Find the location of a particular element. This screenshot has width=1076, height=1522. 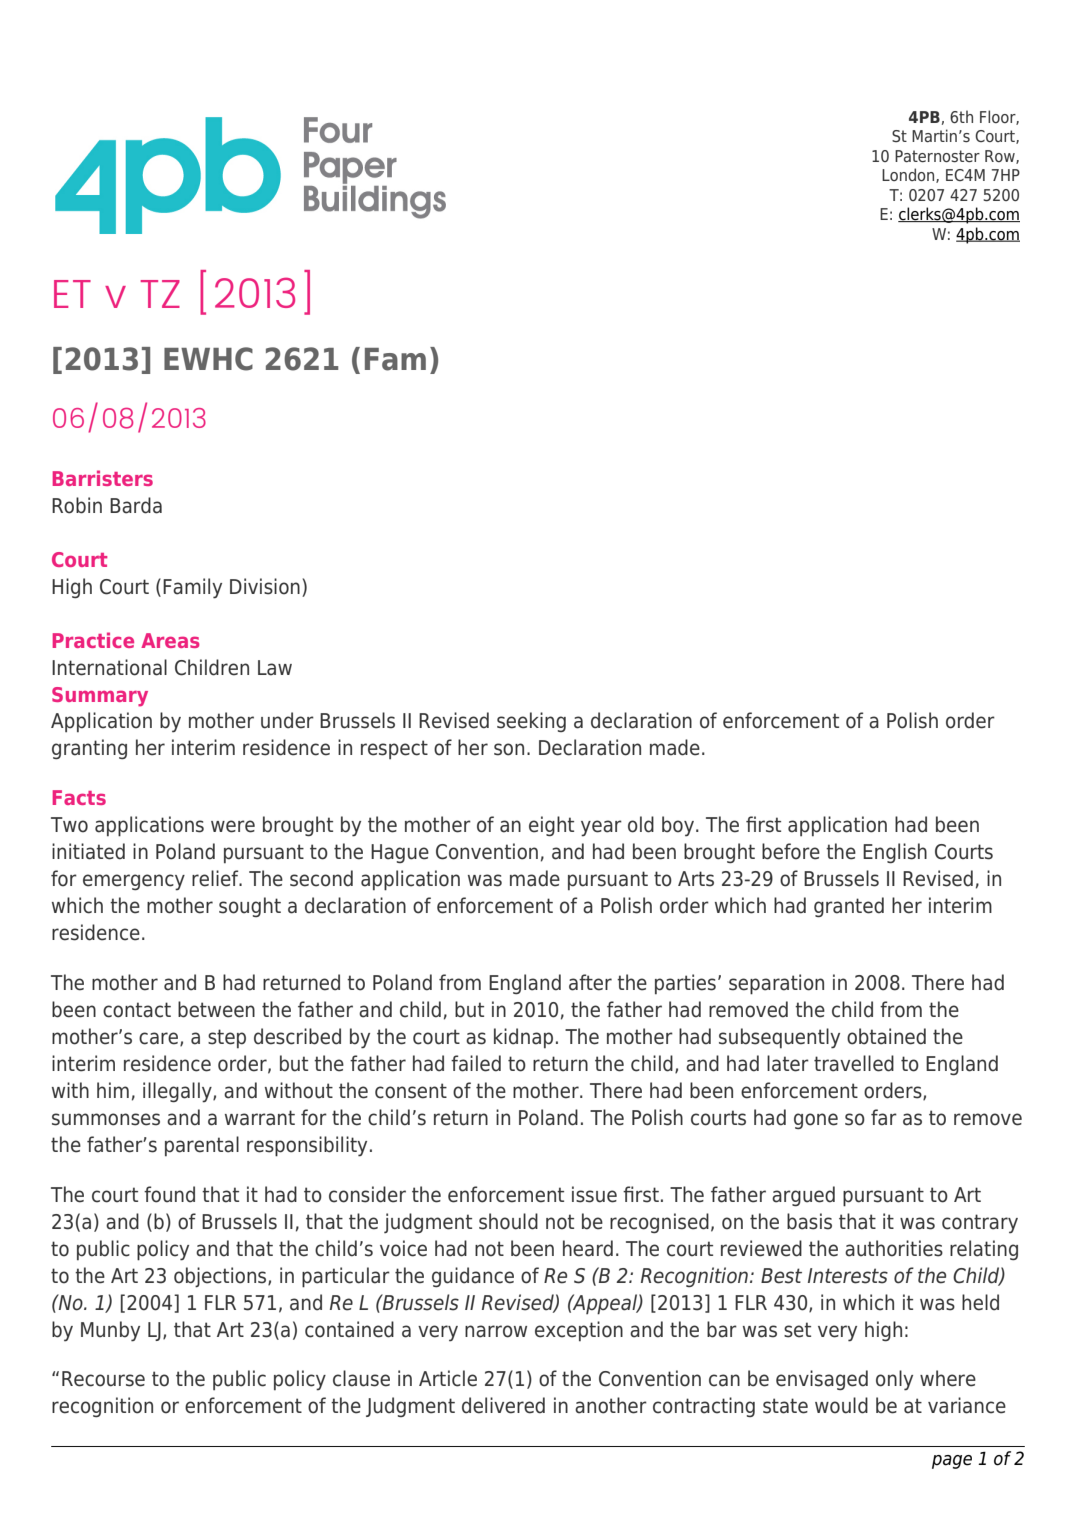

Robin is located at coordinates (77, 505).
